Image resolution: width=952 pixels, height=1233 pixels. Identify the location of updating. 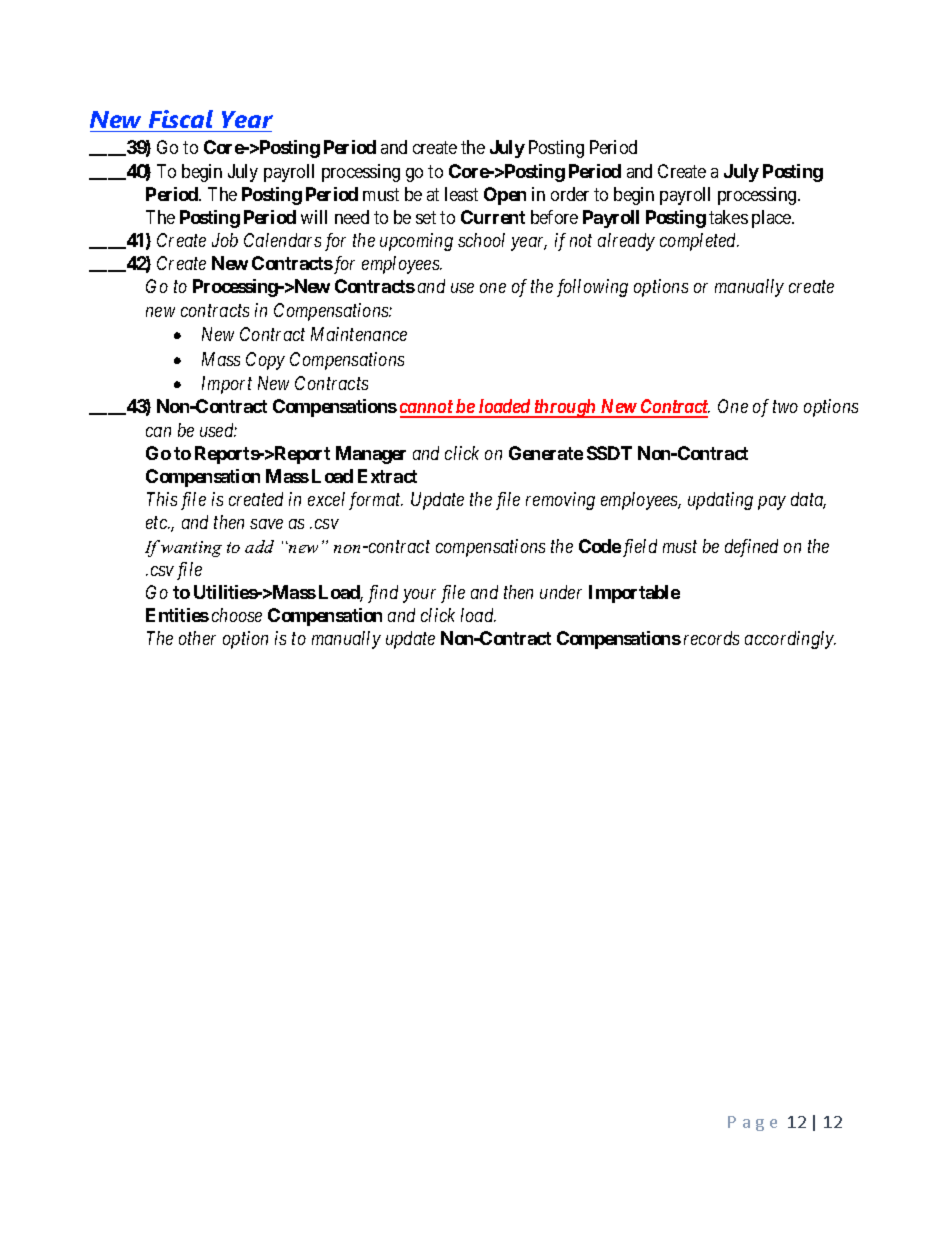
(720, 501).
